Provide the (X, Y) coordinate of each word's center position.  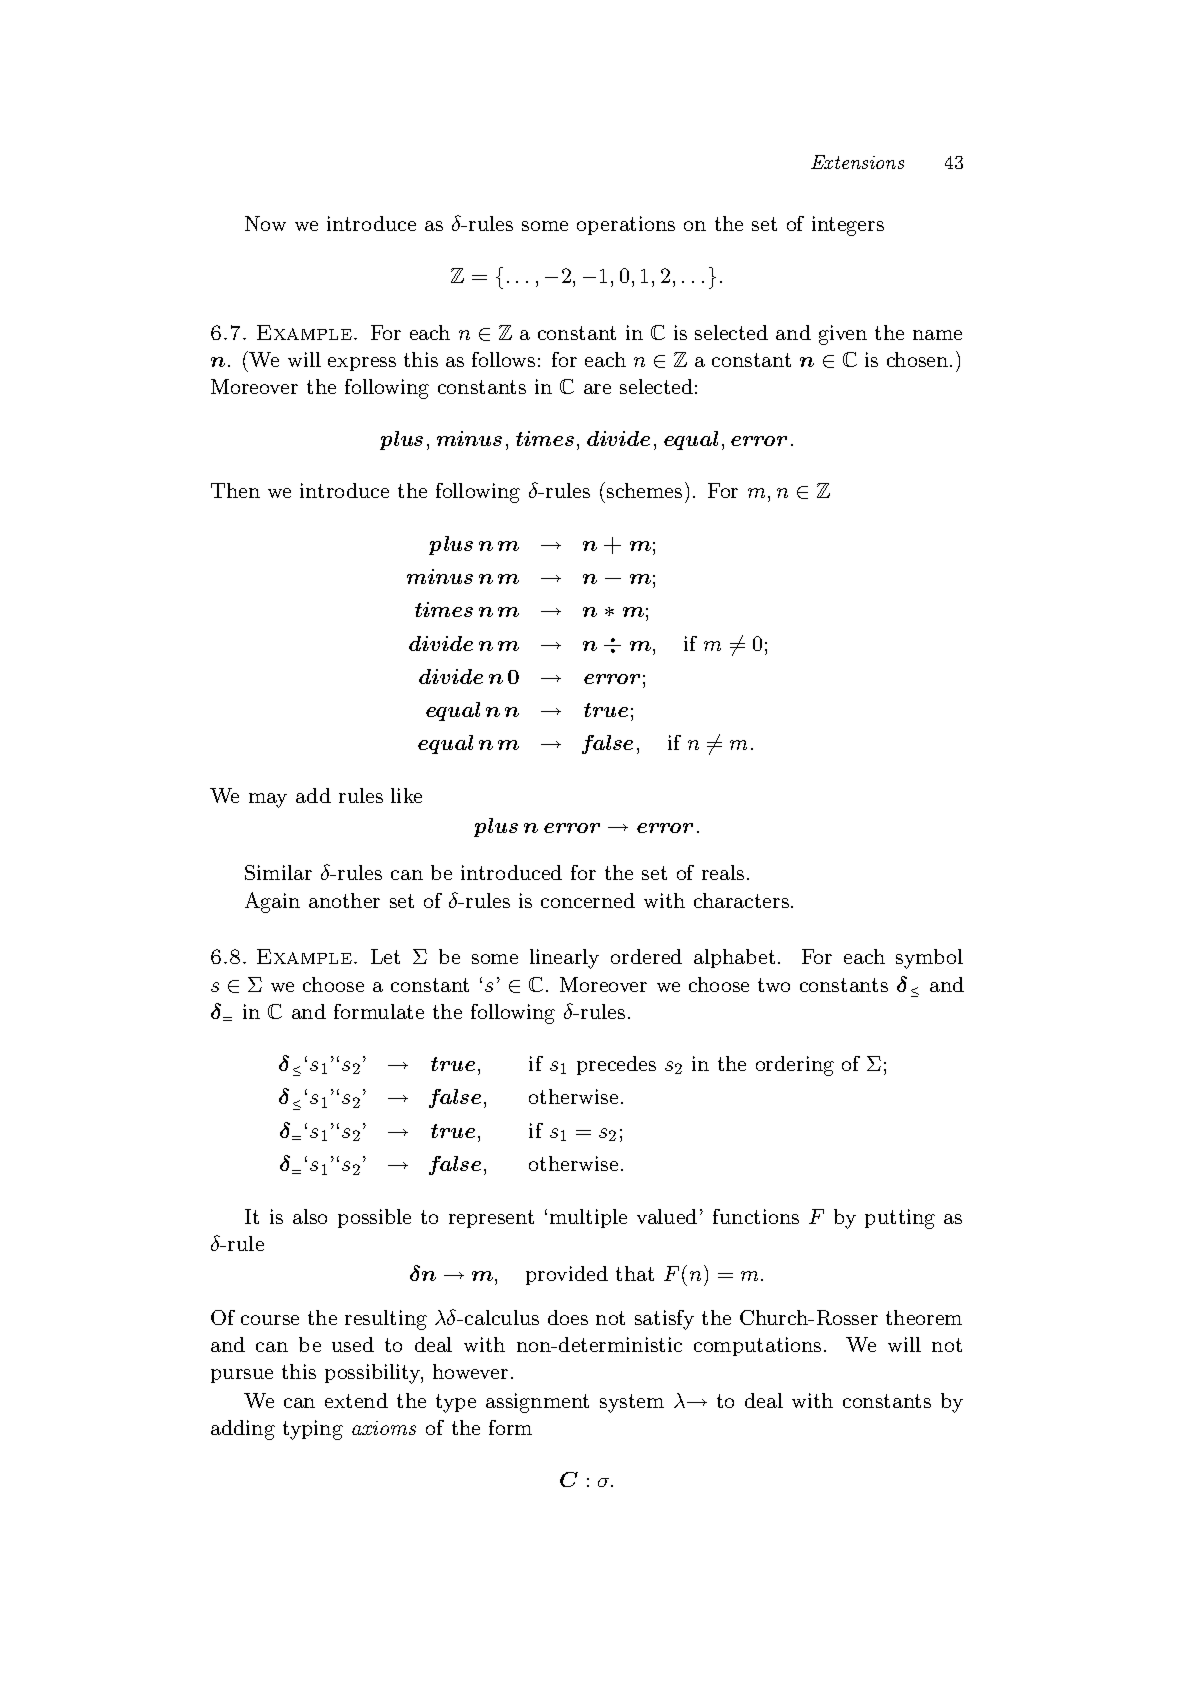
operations (626, 225)
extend (356, 1400)
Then (235, 490)
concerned (588, 900)
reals (723, 872)
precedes (616, 1065)
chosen (919, 359)
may (268, 800)
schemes (644, 490)
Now (265, 223)
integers (848, 226)
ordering (795, 1066)
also (310, 1216)
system (632, 1403)
